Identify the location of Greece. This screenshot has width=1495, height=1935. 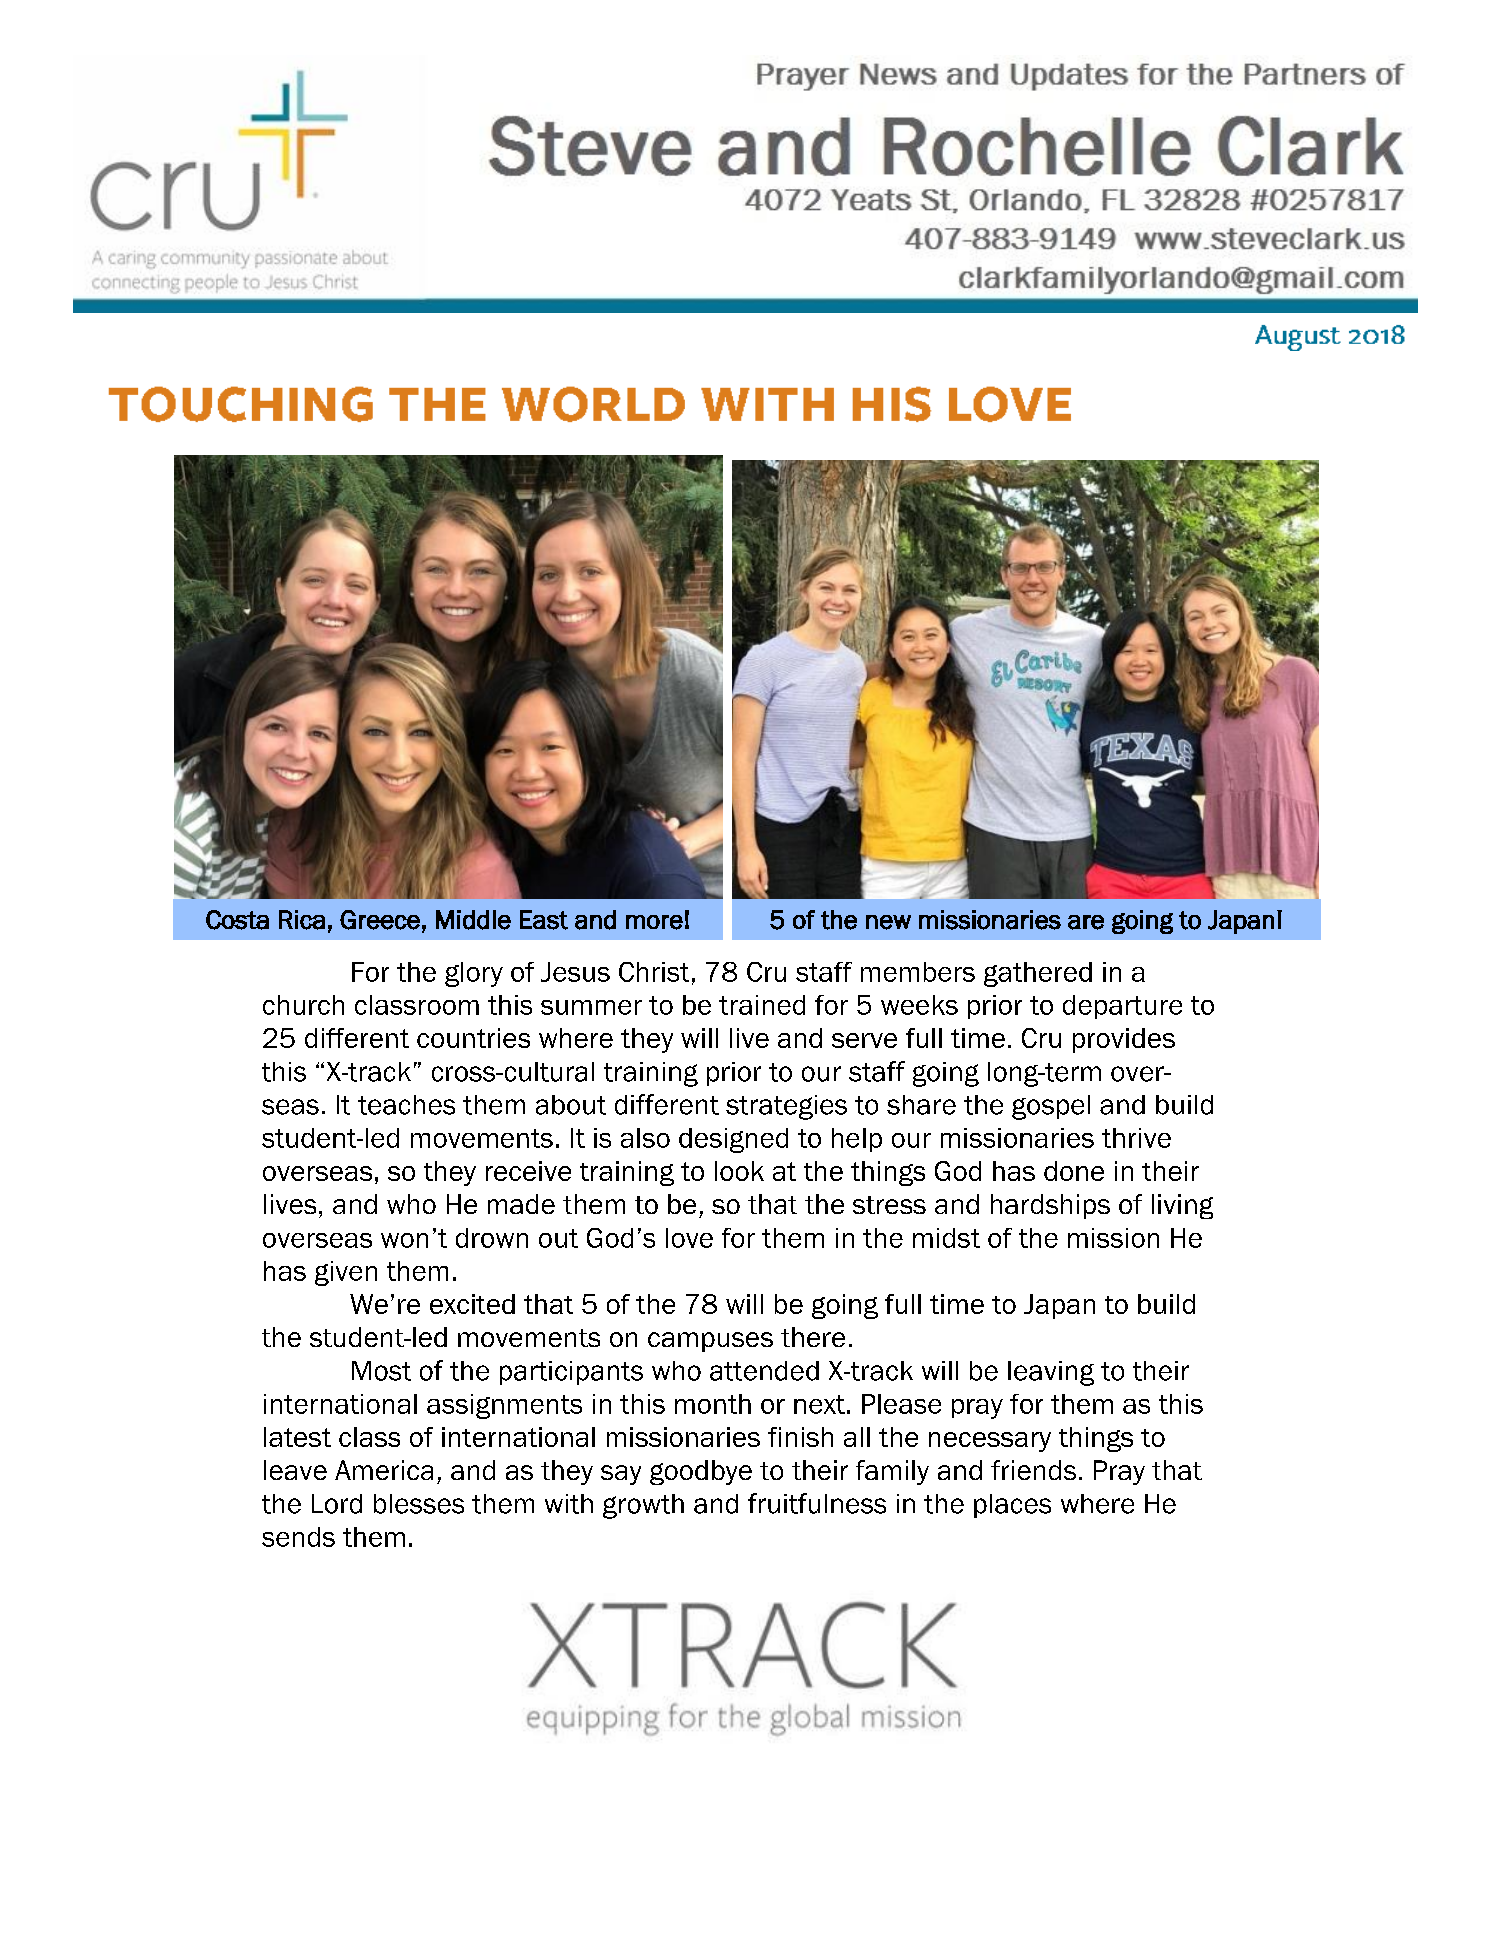
(380, 920).
